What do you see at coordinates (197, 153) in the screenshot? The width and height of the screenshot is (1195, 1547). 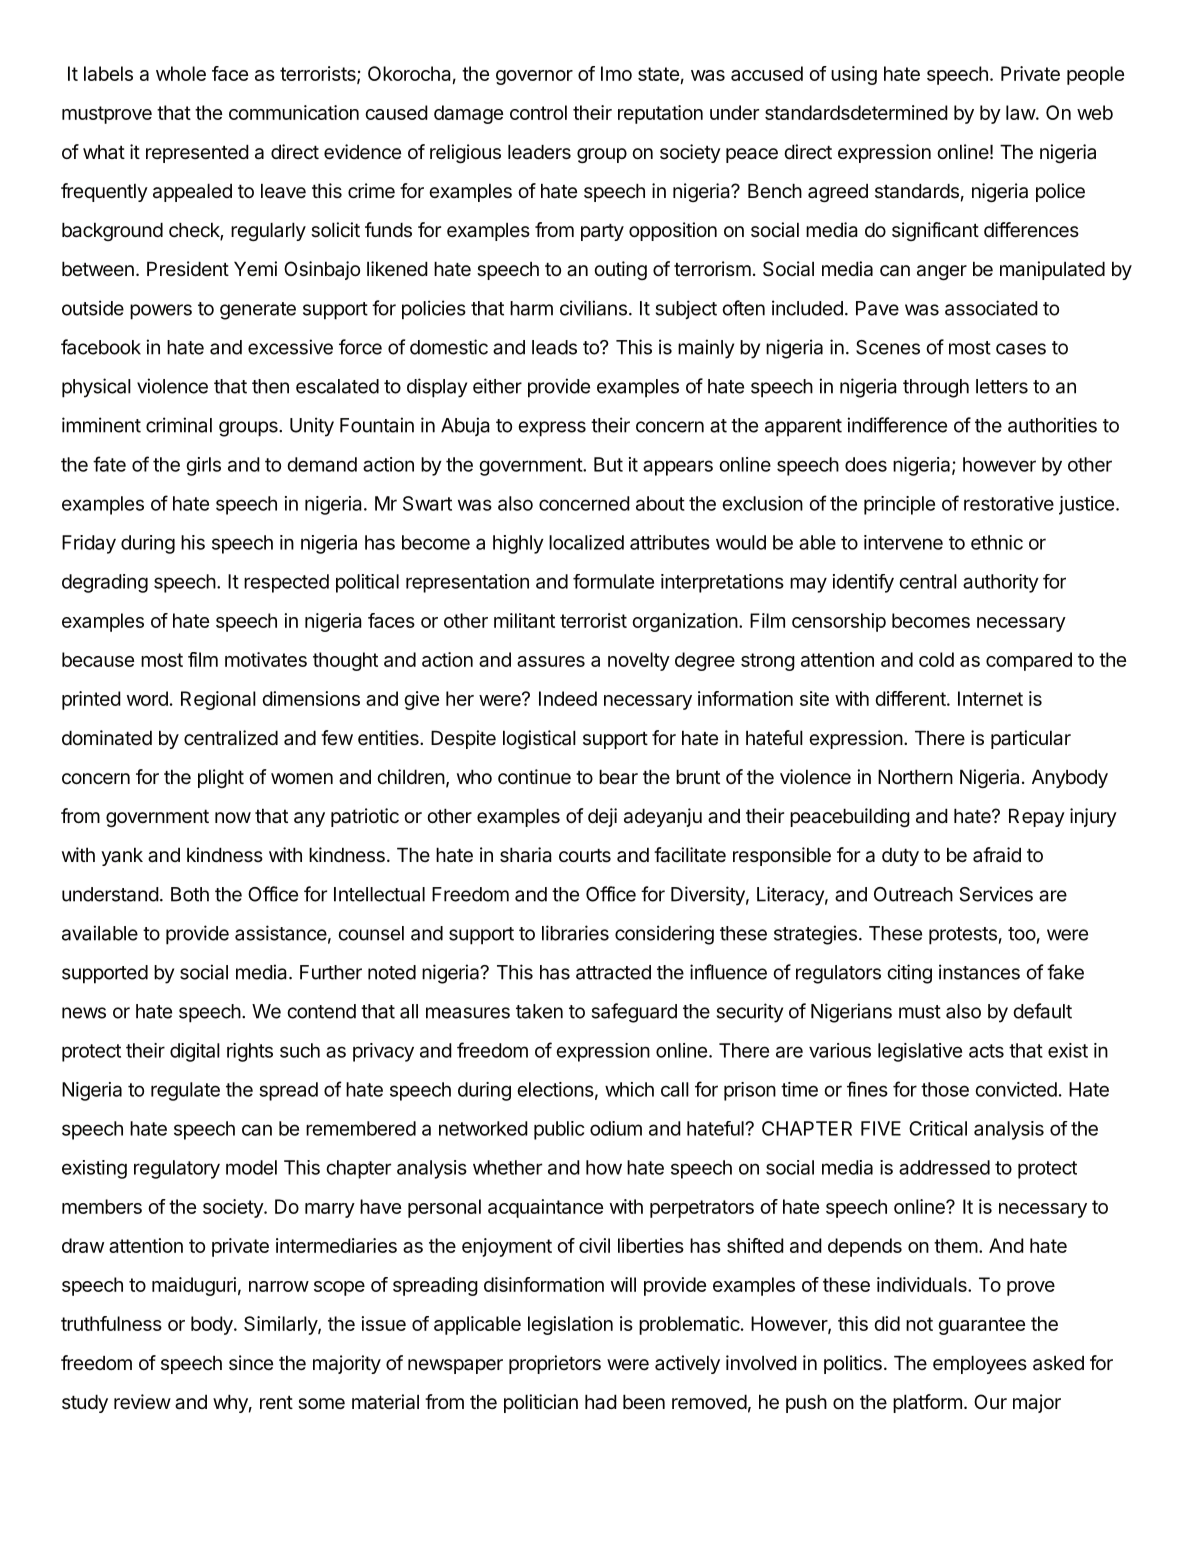 I see `represented` at bounding box center [197, 153].
